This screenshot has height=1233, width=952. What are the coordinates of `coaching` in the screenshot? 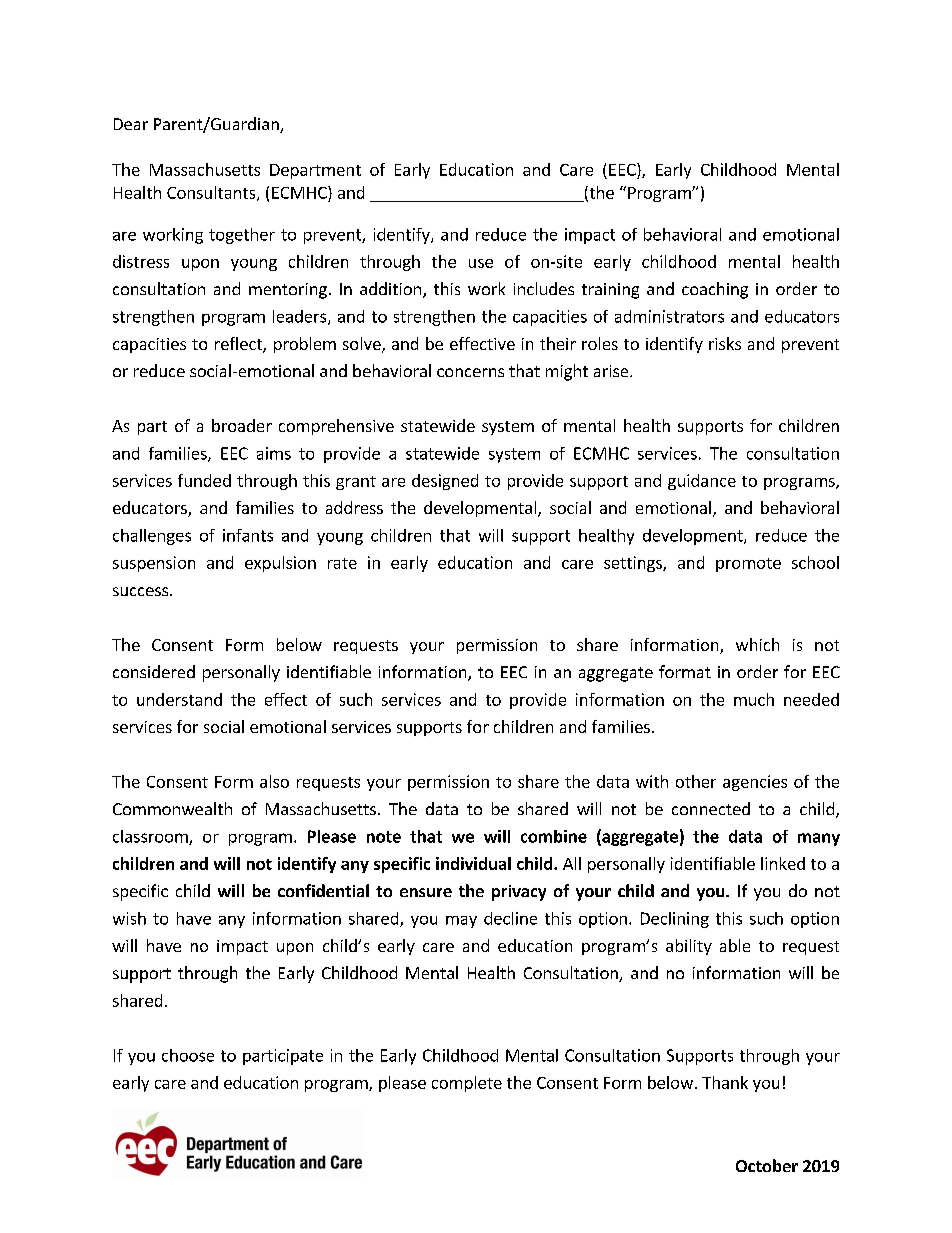 It's located at (715, 290).
